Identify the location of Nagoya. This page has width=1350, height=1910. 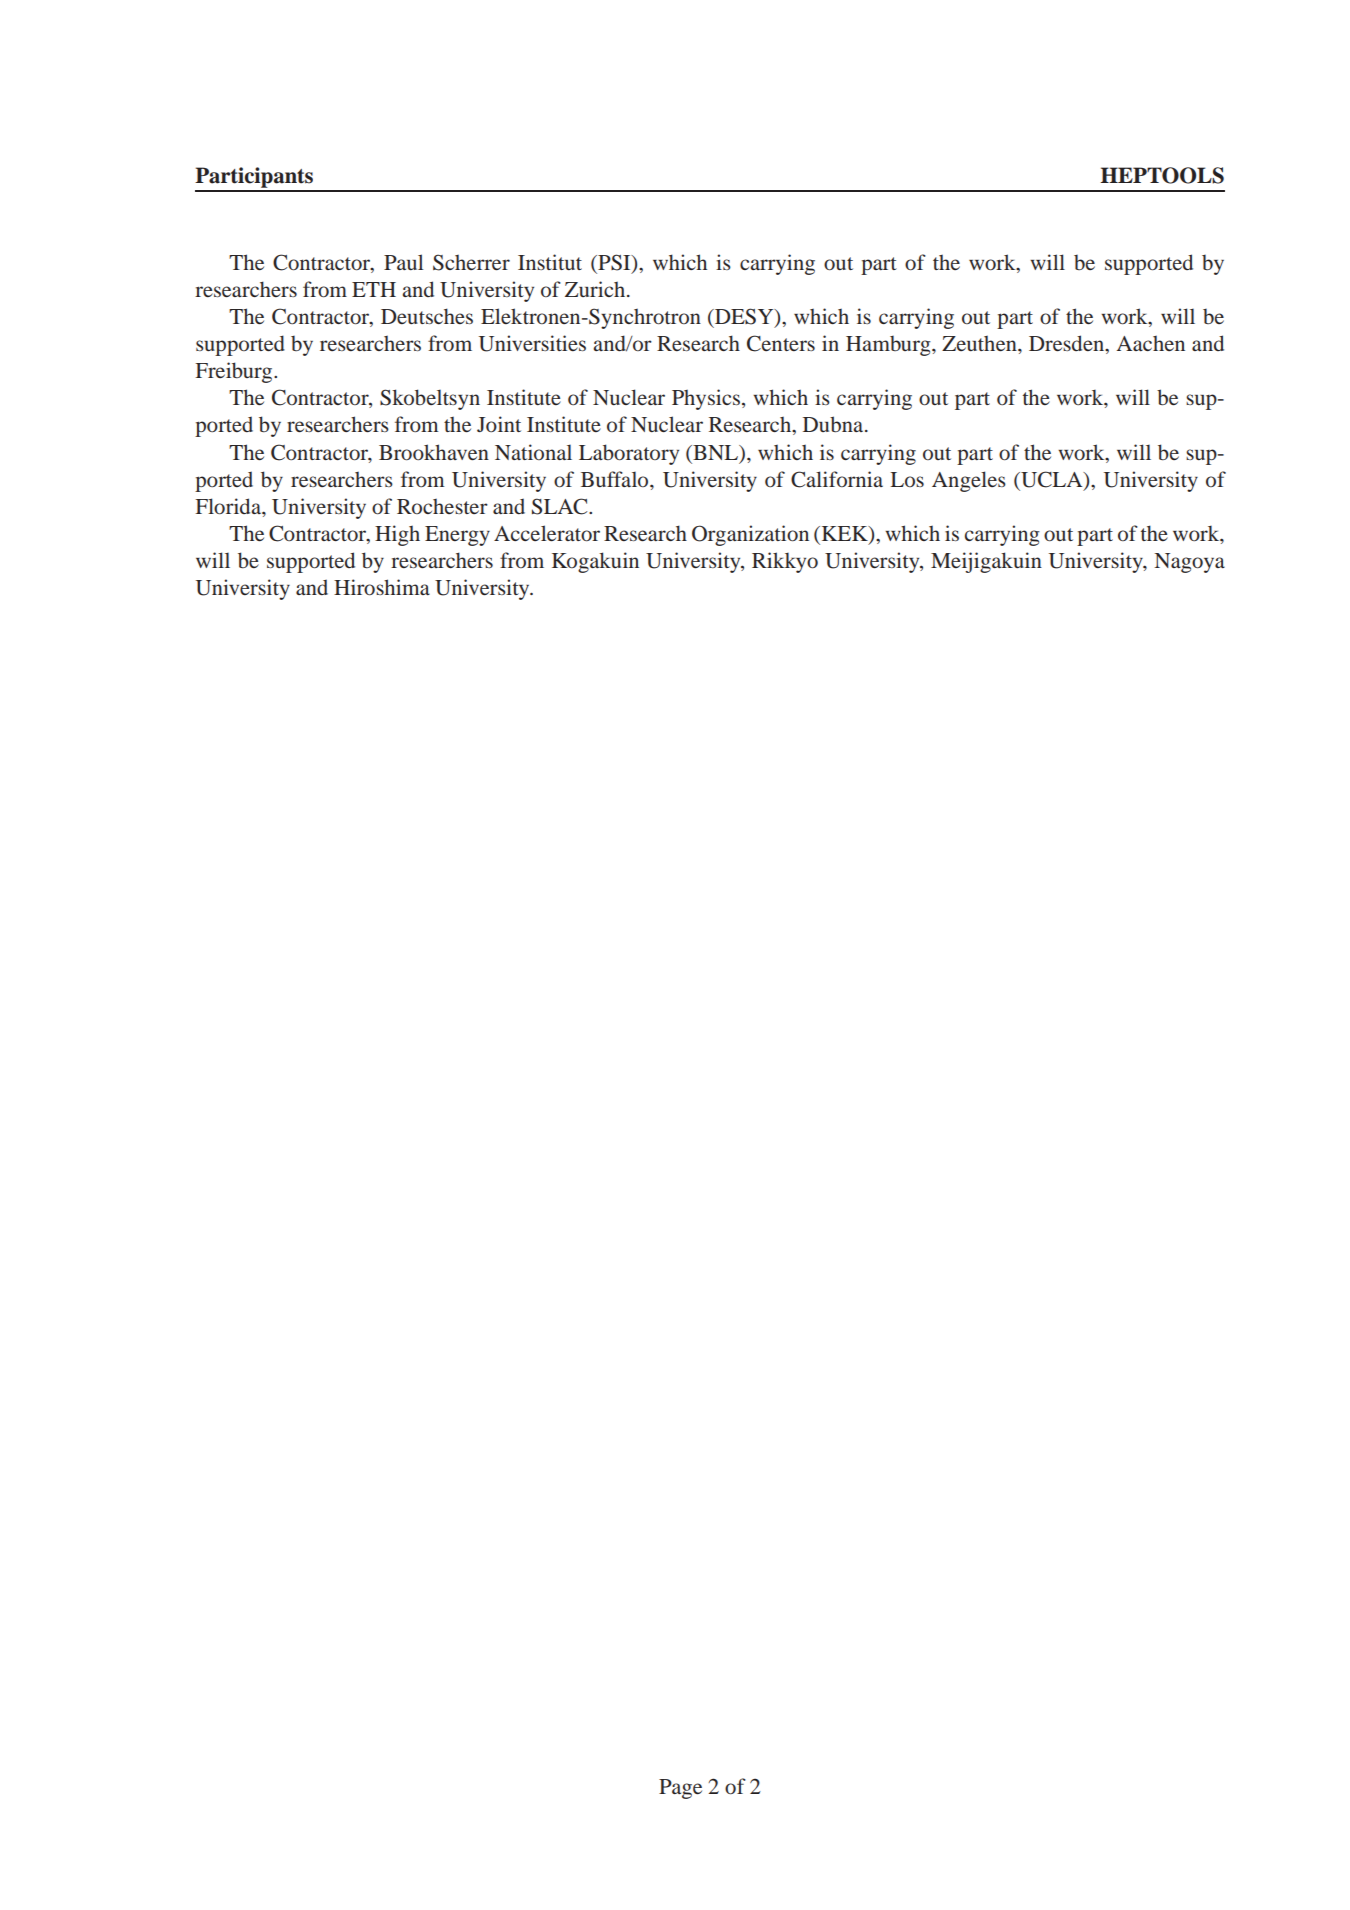
(1189, 563).
